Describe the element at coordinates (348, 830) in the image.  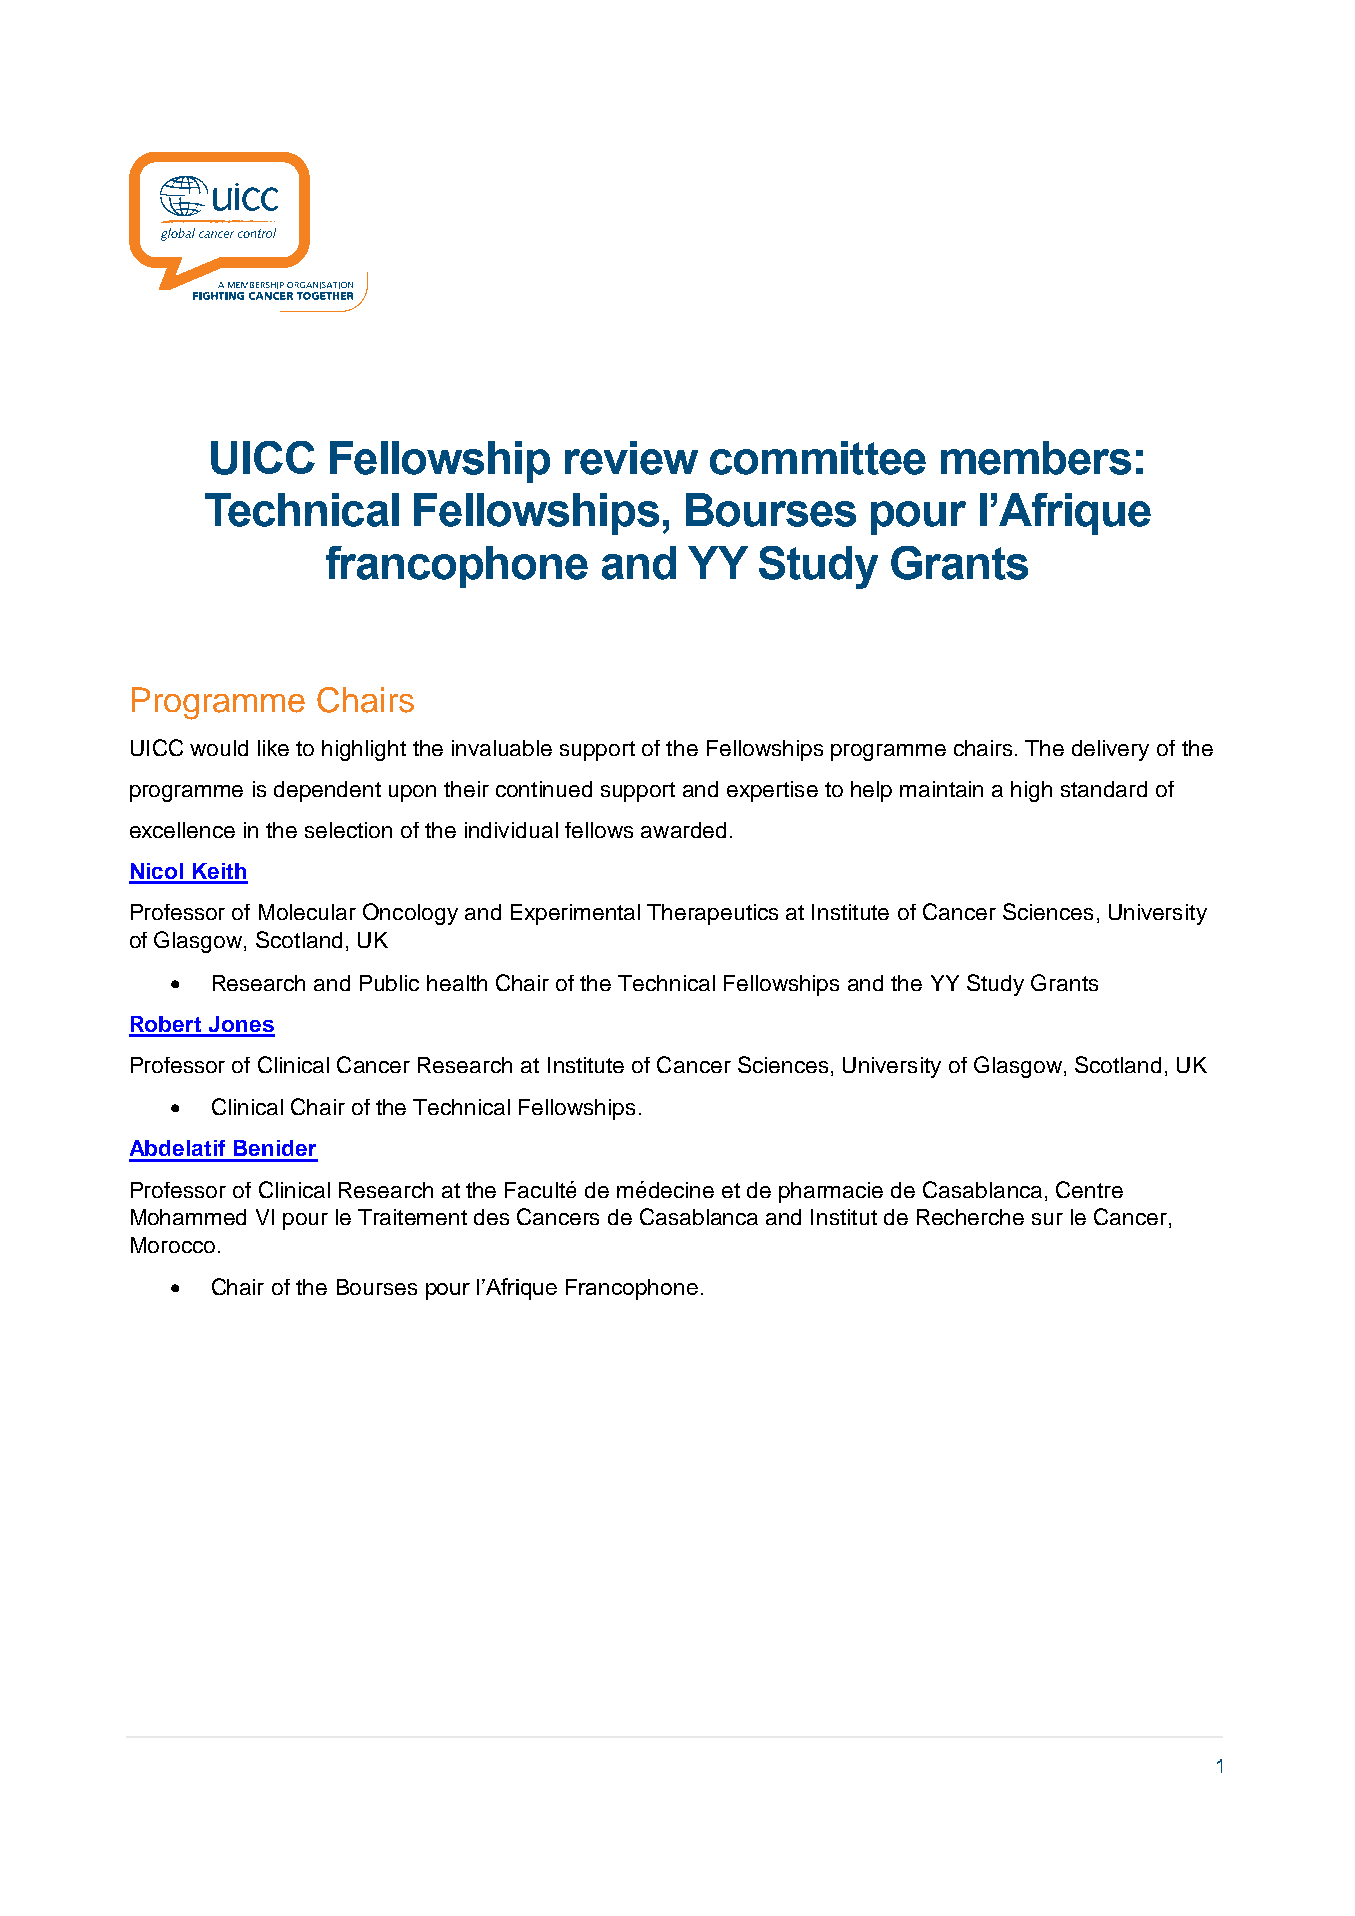
I see `selection` at that location.
